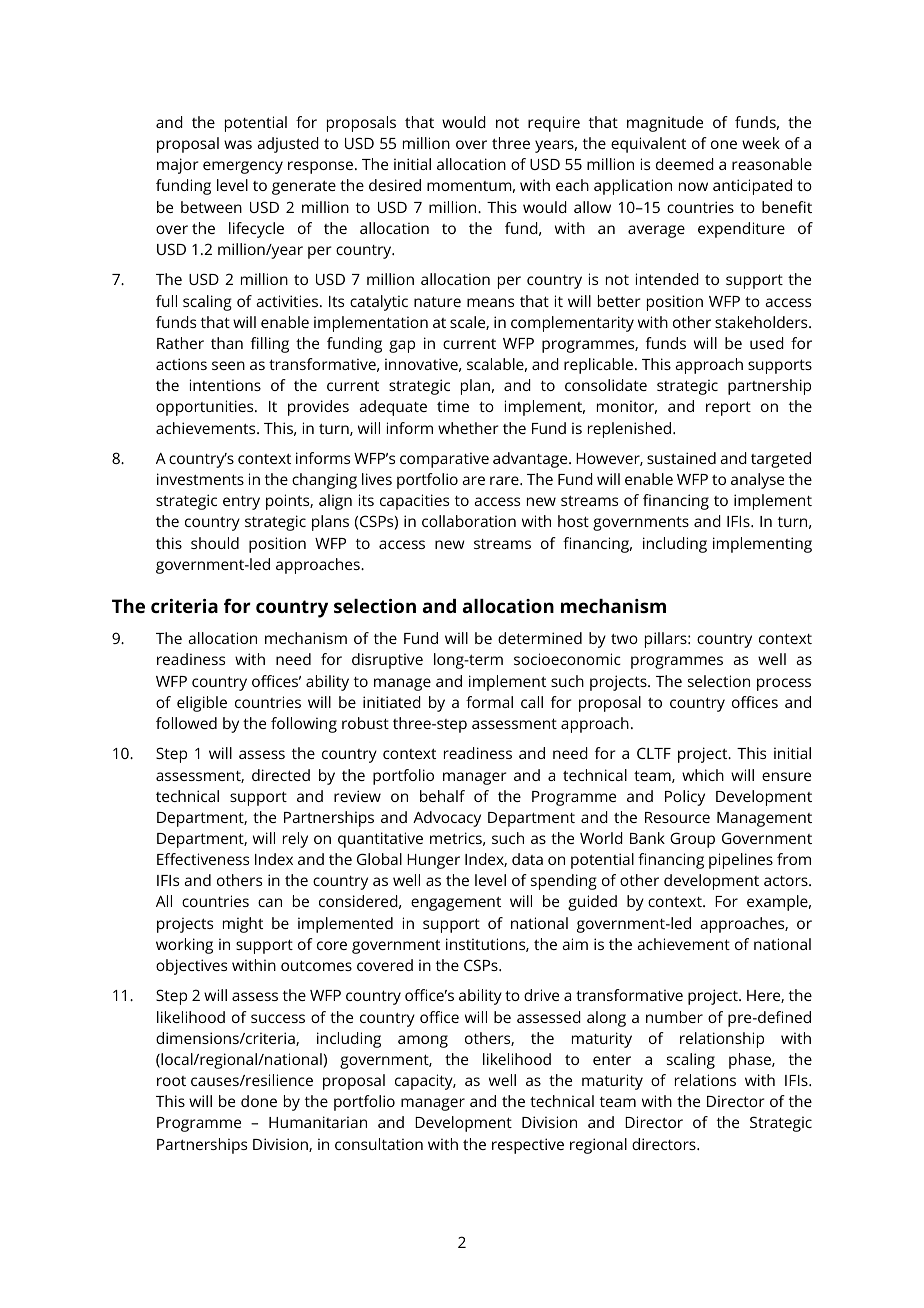 Image resolution: width=924 pixels, height=1308 pixels. What do you see at coordinates (202, 704) in the page?
I see `eligible` at bounding box center [202, 704].
